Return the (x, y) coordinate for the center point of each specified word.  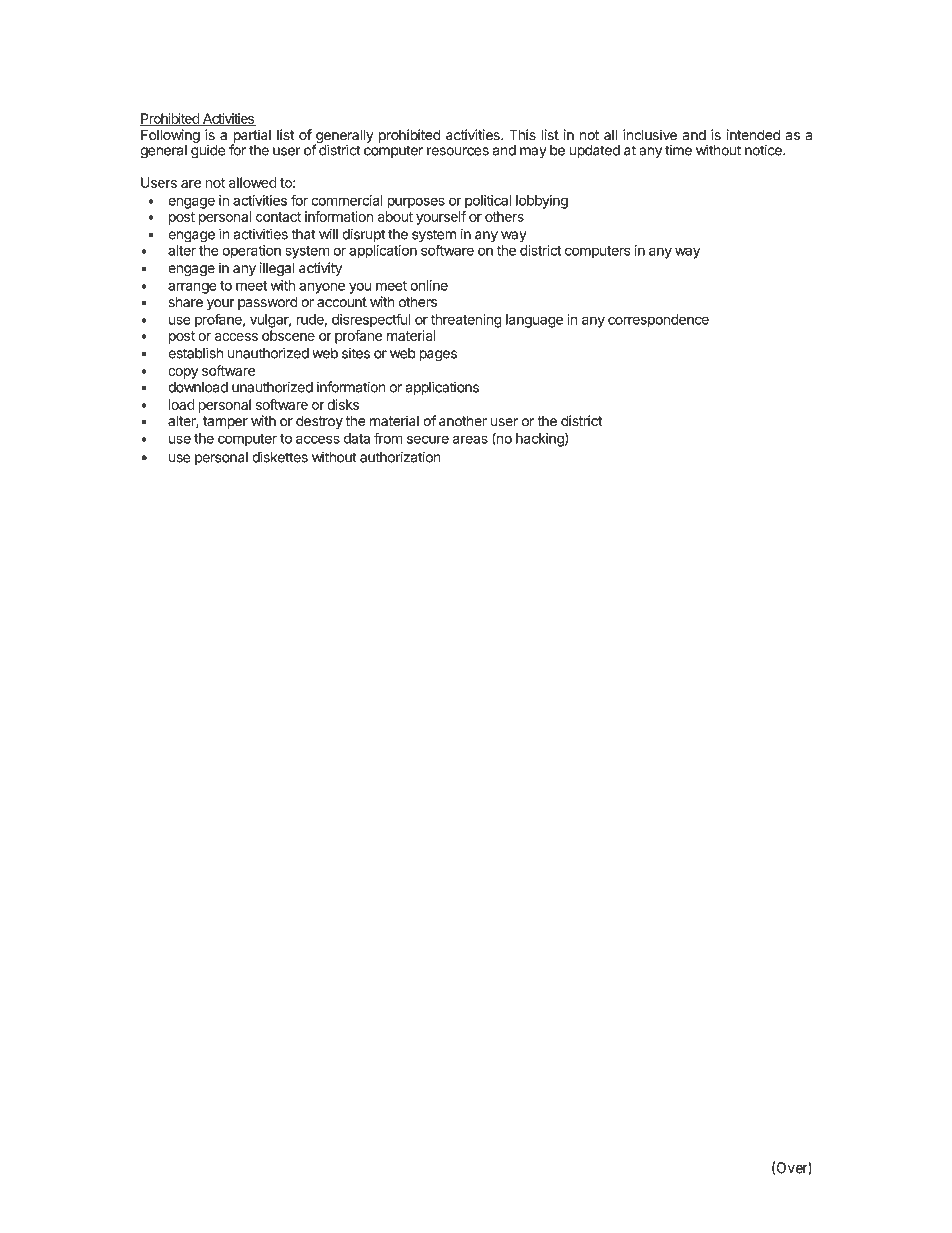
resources (458, 151)
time (678, 150)
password (268, 303)
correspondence (658, 321)
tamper (225, 422)
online (429, 285)
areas (470, 439)
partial (251, 137)
